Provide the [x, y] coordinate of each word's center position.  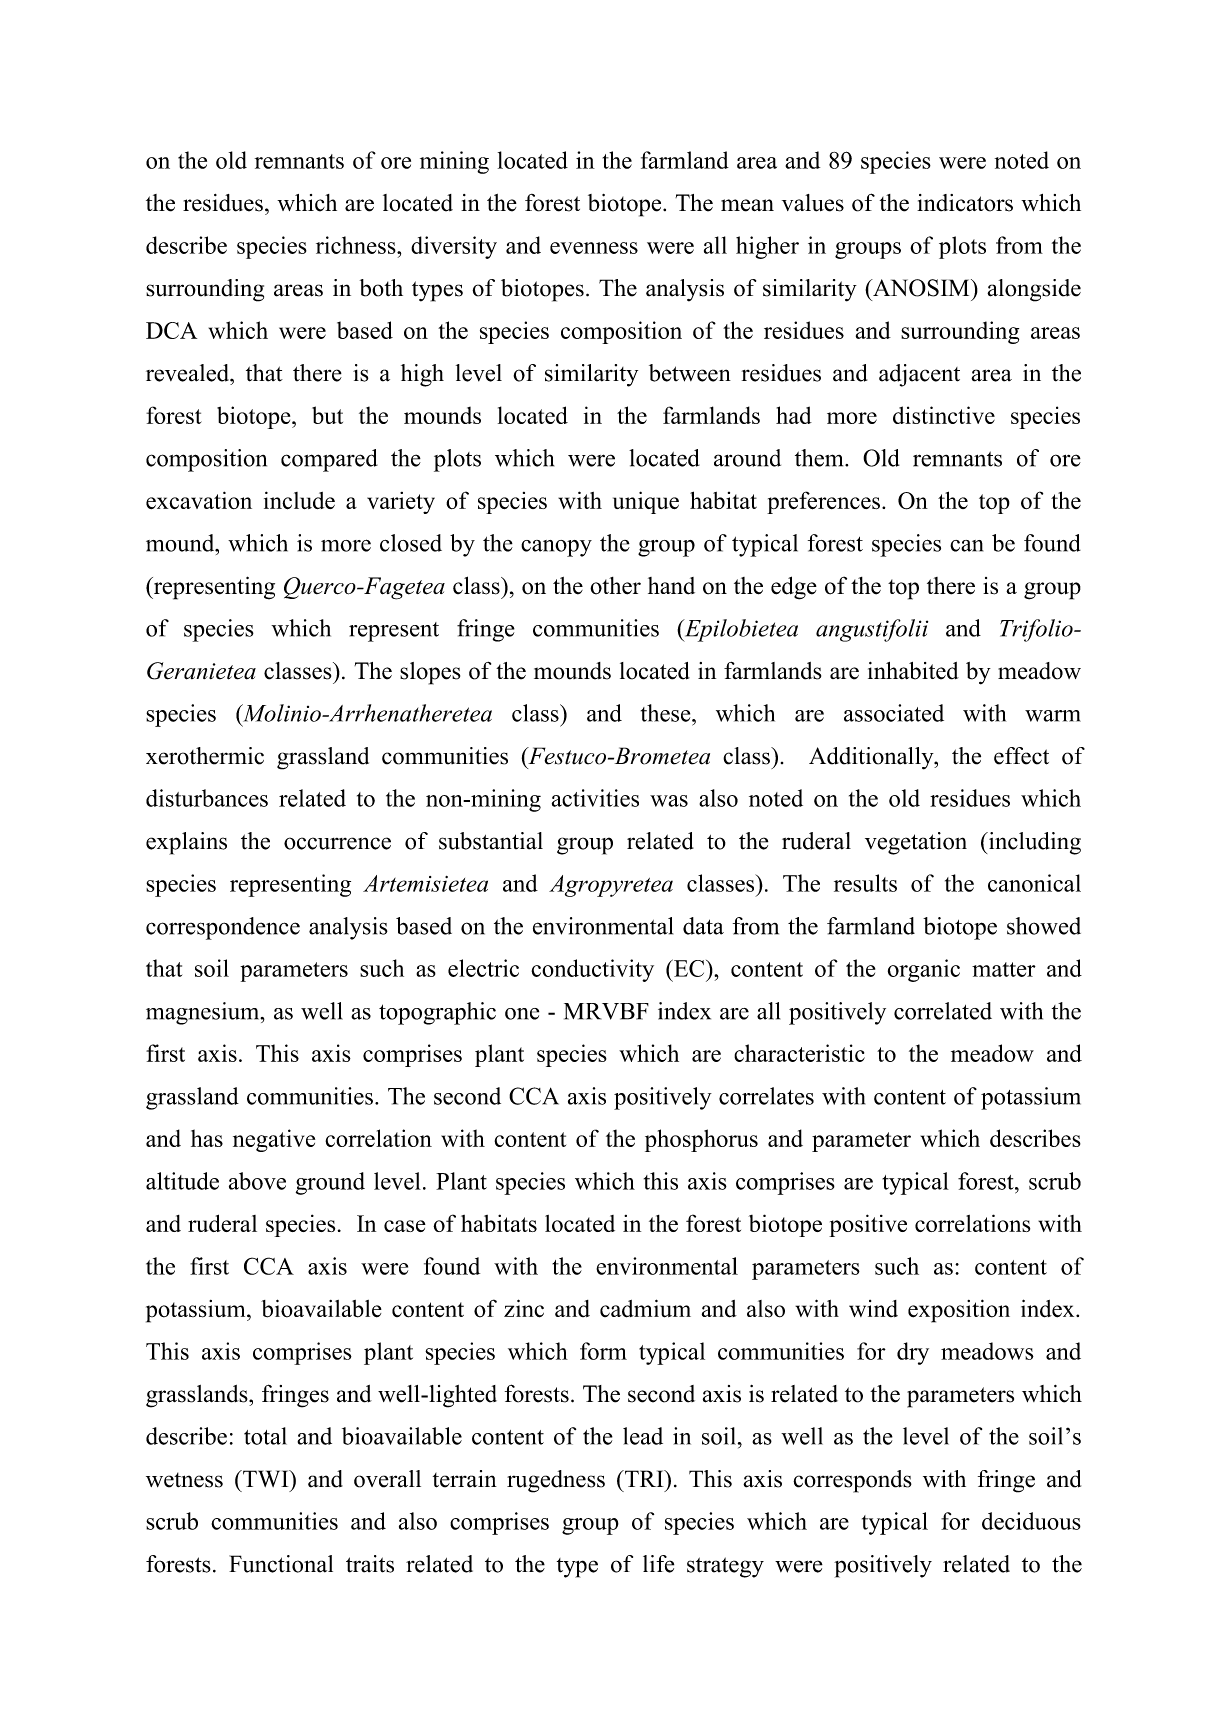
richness [357, 245]
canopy [556, 548]
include [299, 500]
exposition [959, 1311]
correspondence [223, 928]
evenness [594, 248]
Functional [281, 1564]
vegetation [916, 843]
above [257, 1181]
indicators [965, 203]
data [703, 926]
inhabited [913, 671]
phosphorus [701, 1140]
